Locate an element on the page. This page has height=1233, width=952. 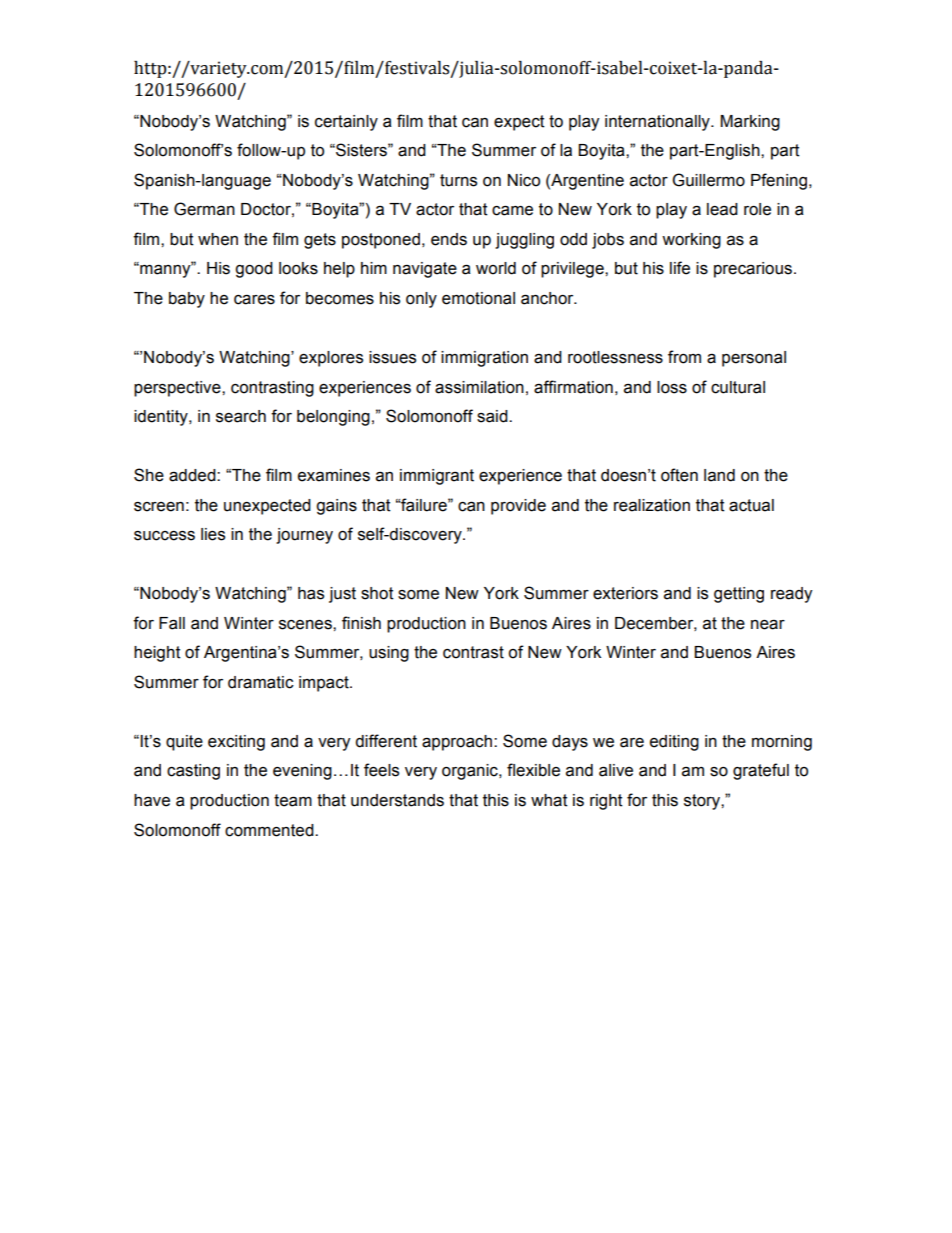
commented is located at coordinates (270, 830).
